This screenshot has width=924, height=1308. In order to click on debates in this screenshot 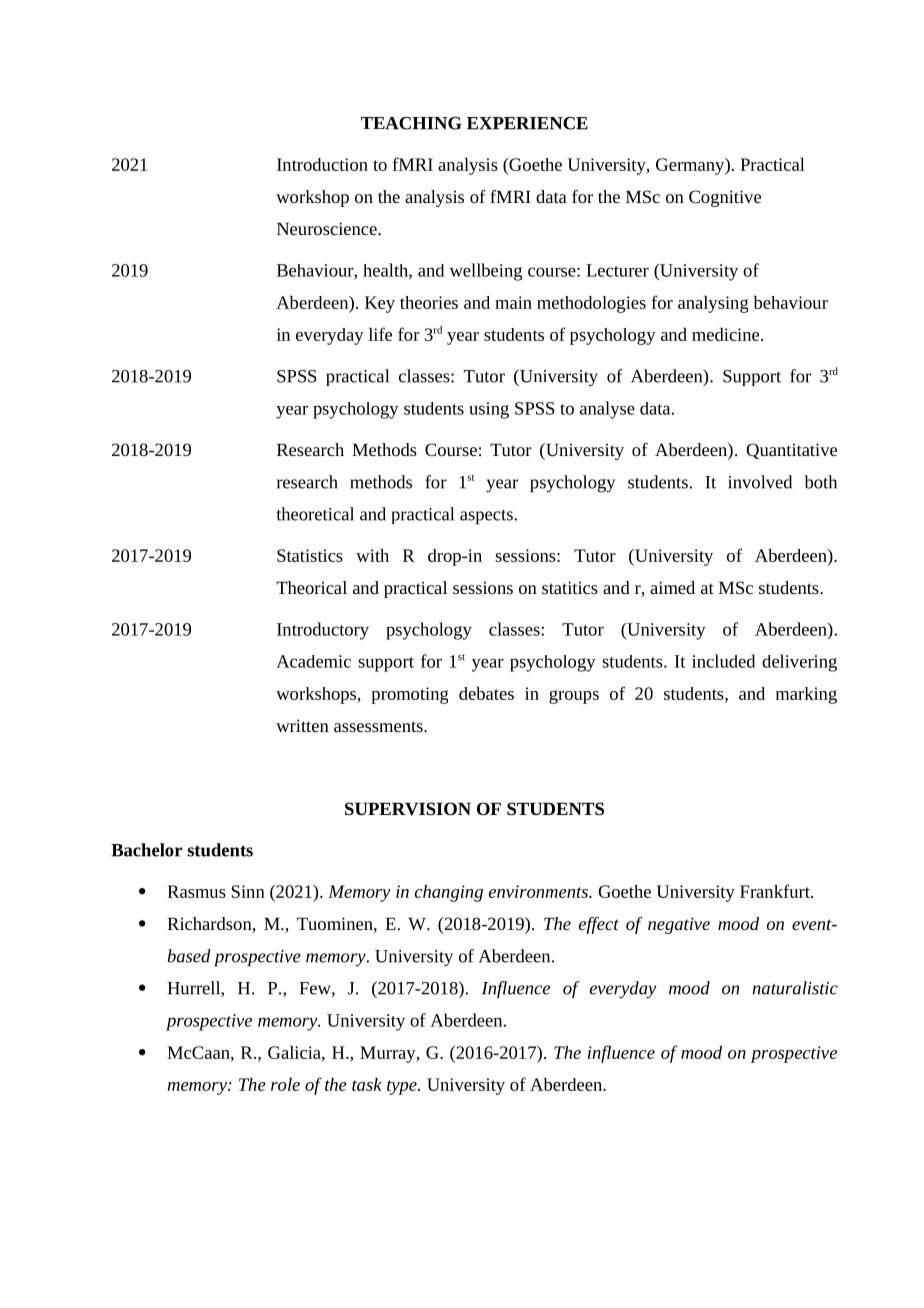, I will do `click(486, 693)`.
